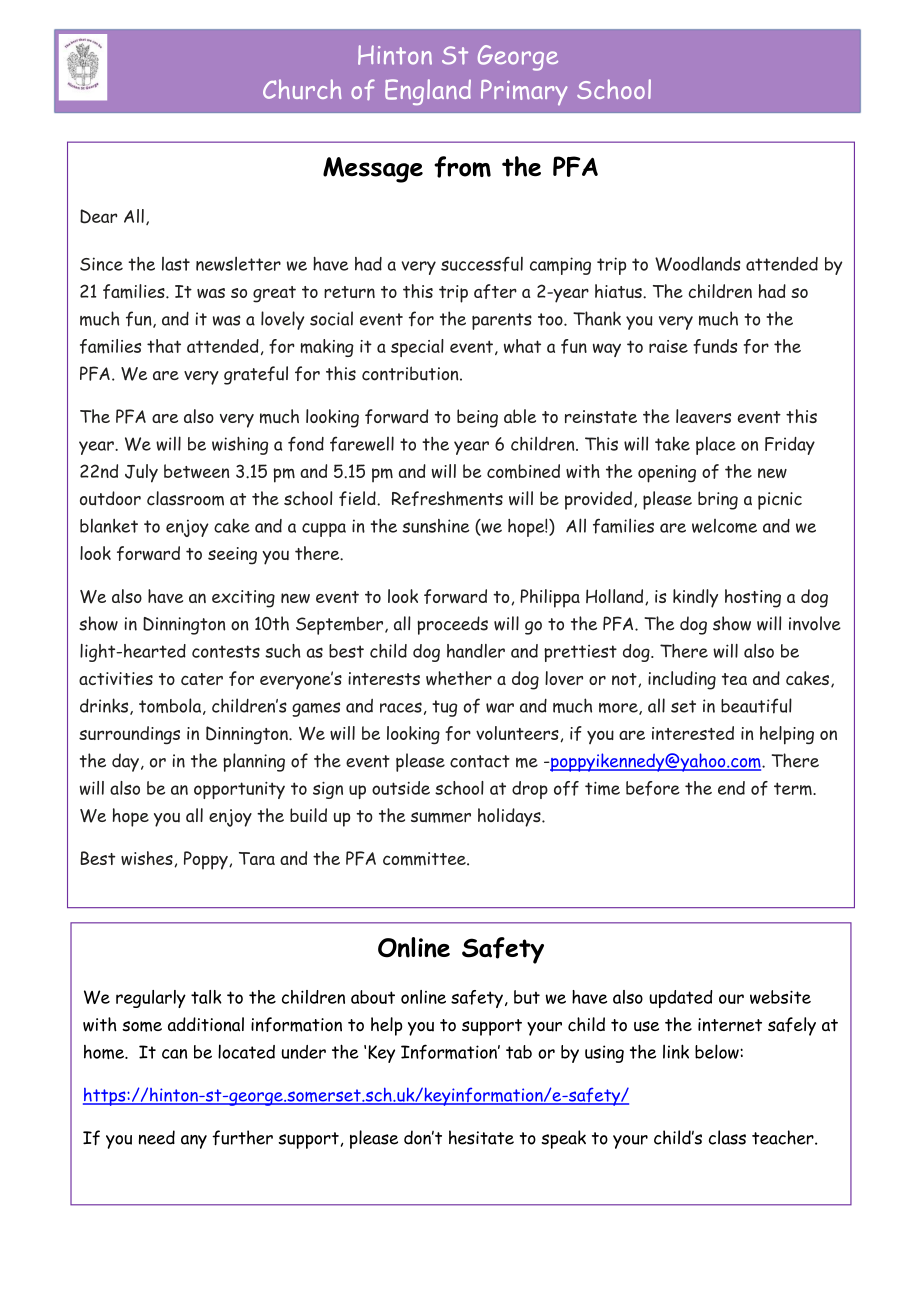 This screenshot has height=1308, width=924. What do you see at coordinates (715, 346) in the screenshot?
I see `funds` at bounding box center [715, 346].
